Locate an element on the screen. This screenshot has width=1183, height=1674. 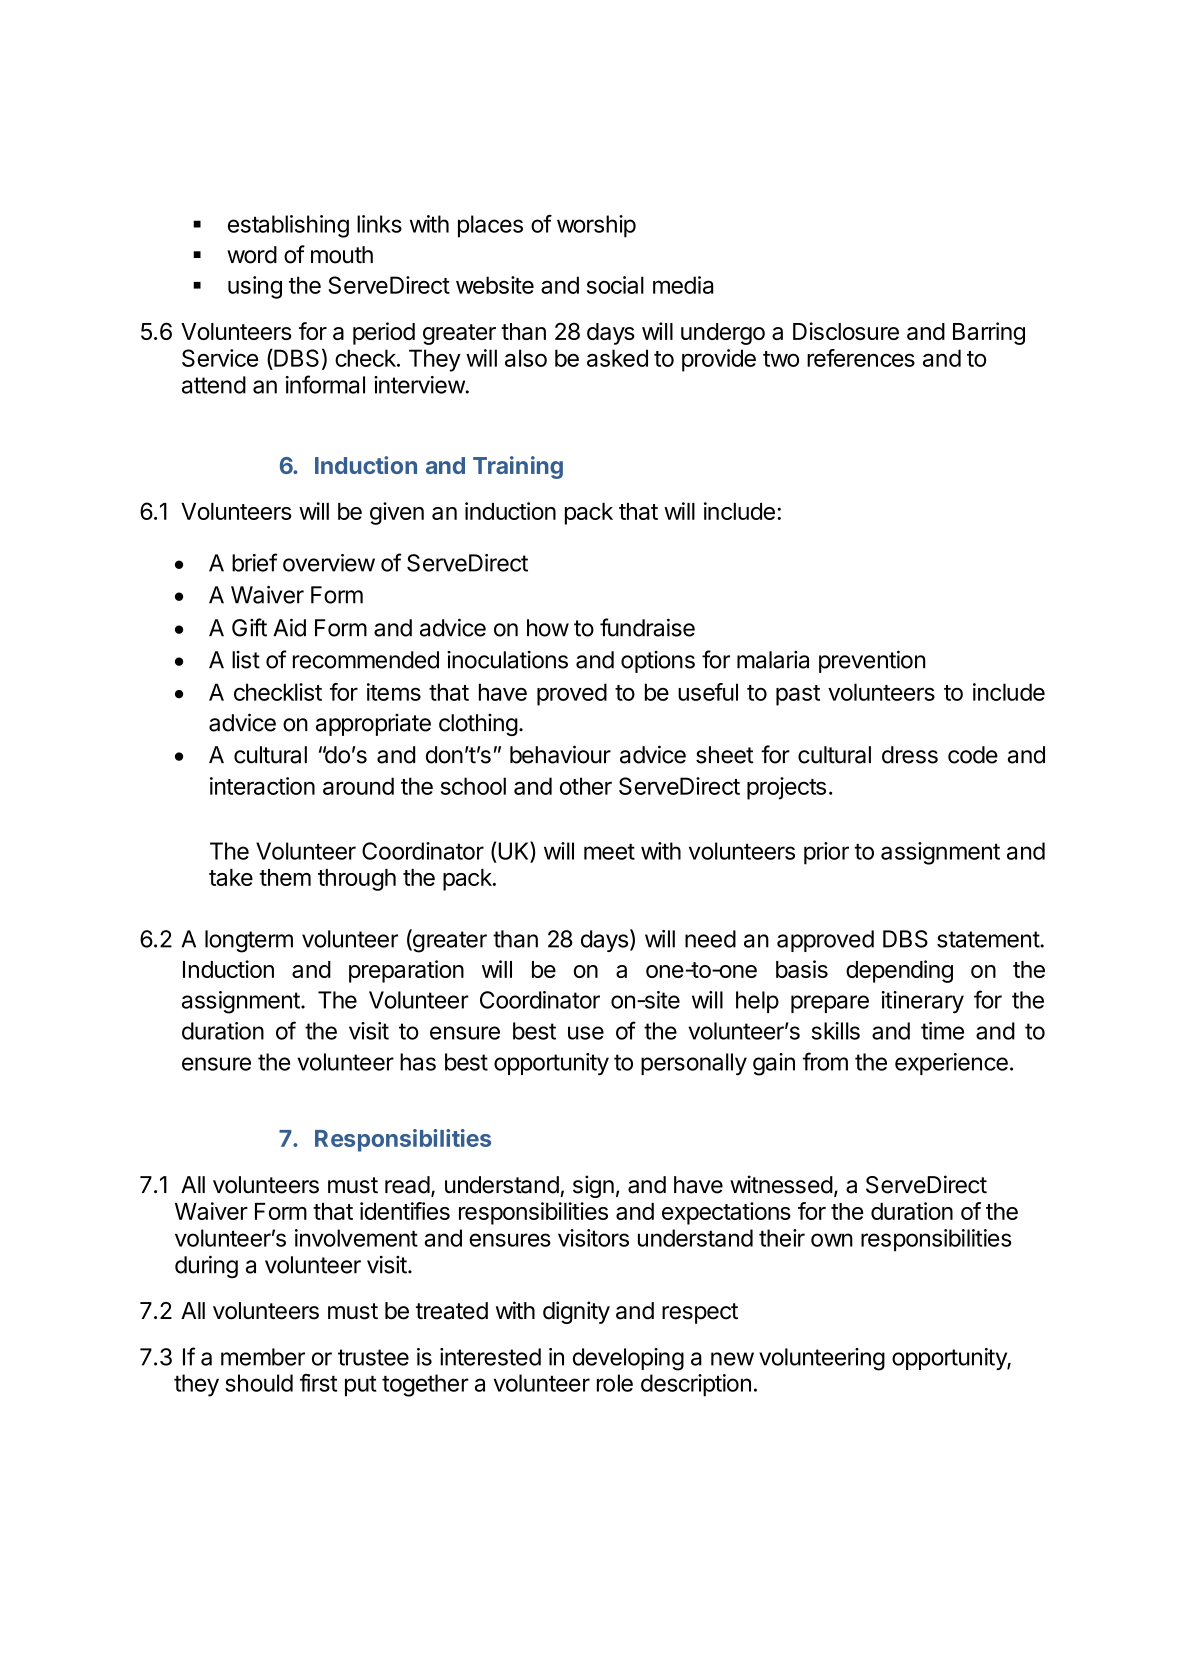
social is located at coordinates (615, 285).
